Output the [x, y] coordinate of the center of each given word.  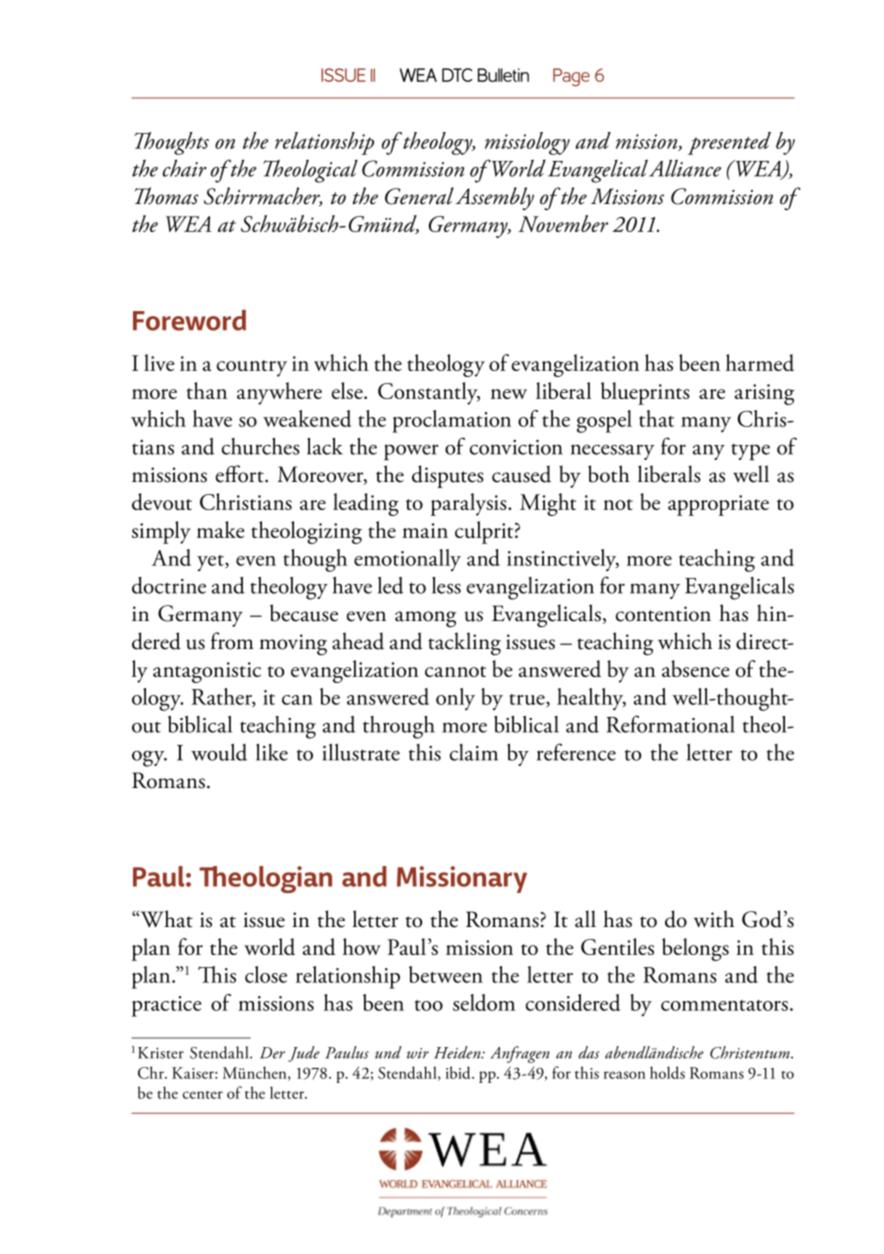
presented [729, 143]
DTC [457, 75]
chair [185, 168]
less [446, 585]
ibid [459, 1072]
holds [667, 1072]
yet [211, 563]
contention [663, 614]
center [203, 1095]
